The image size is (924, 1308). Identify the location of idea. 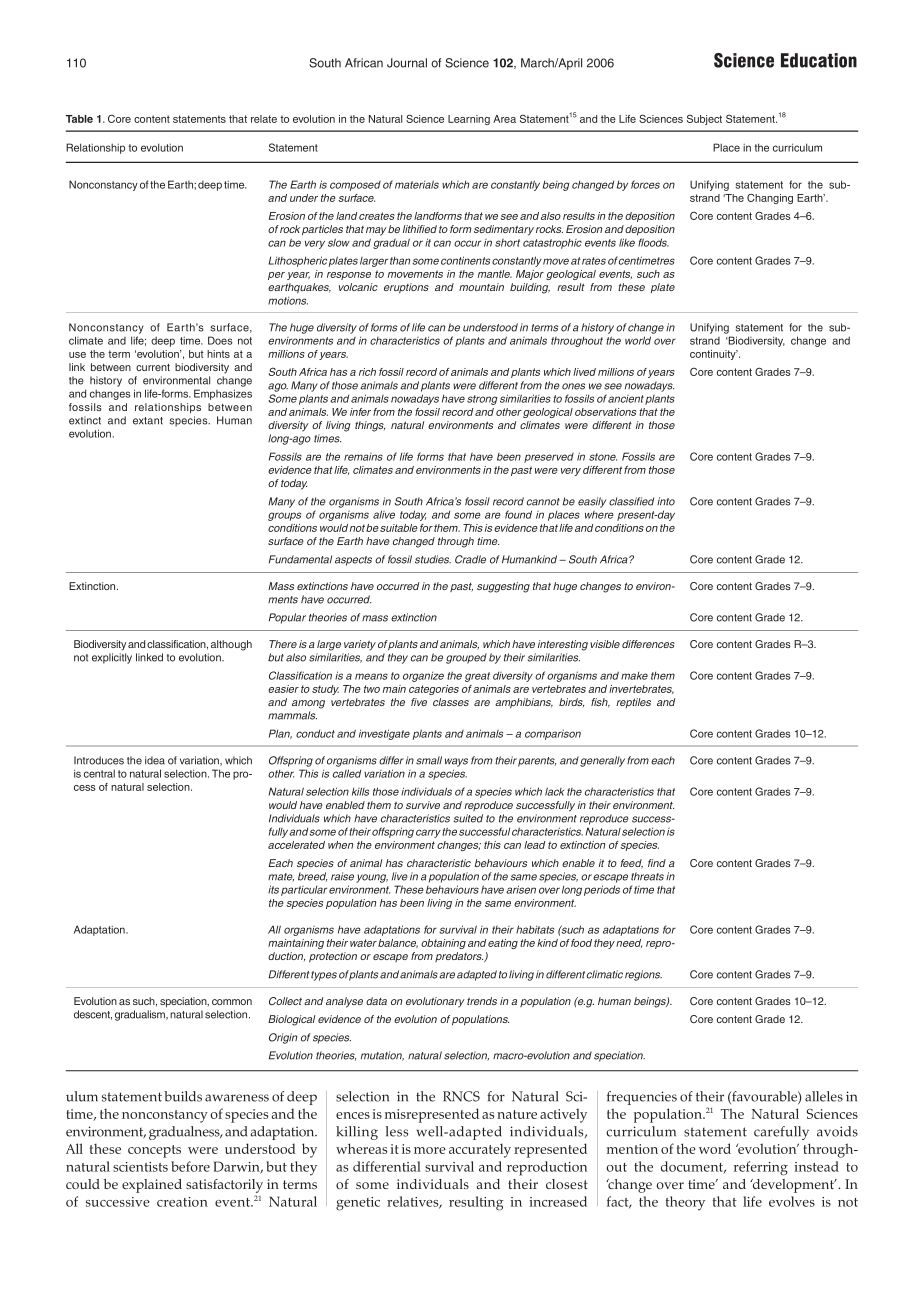
(155, 760).
